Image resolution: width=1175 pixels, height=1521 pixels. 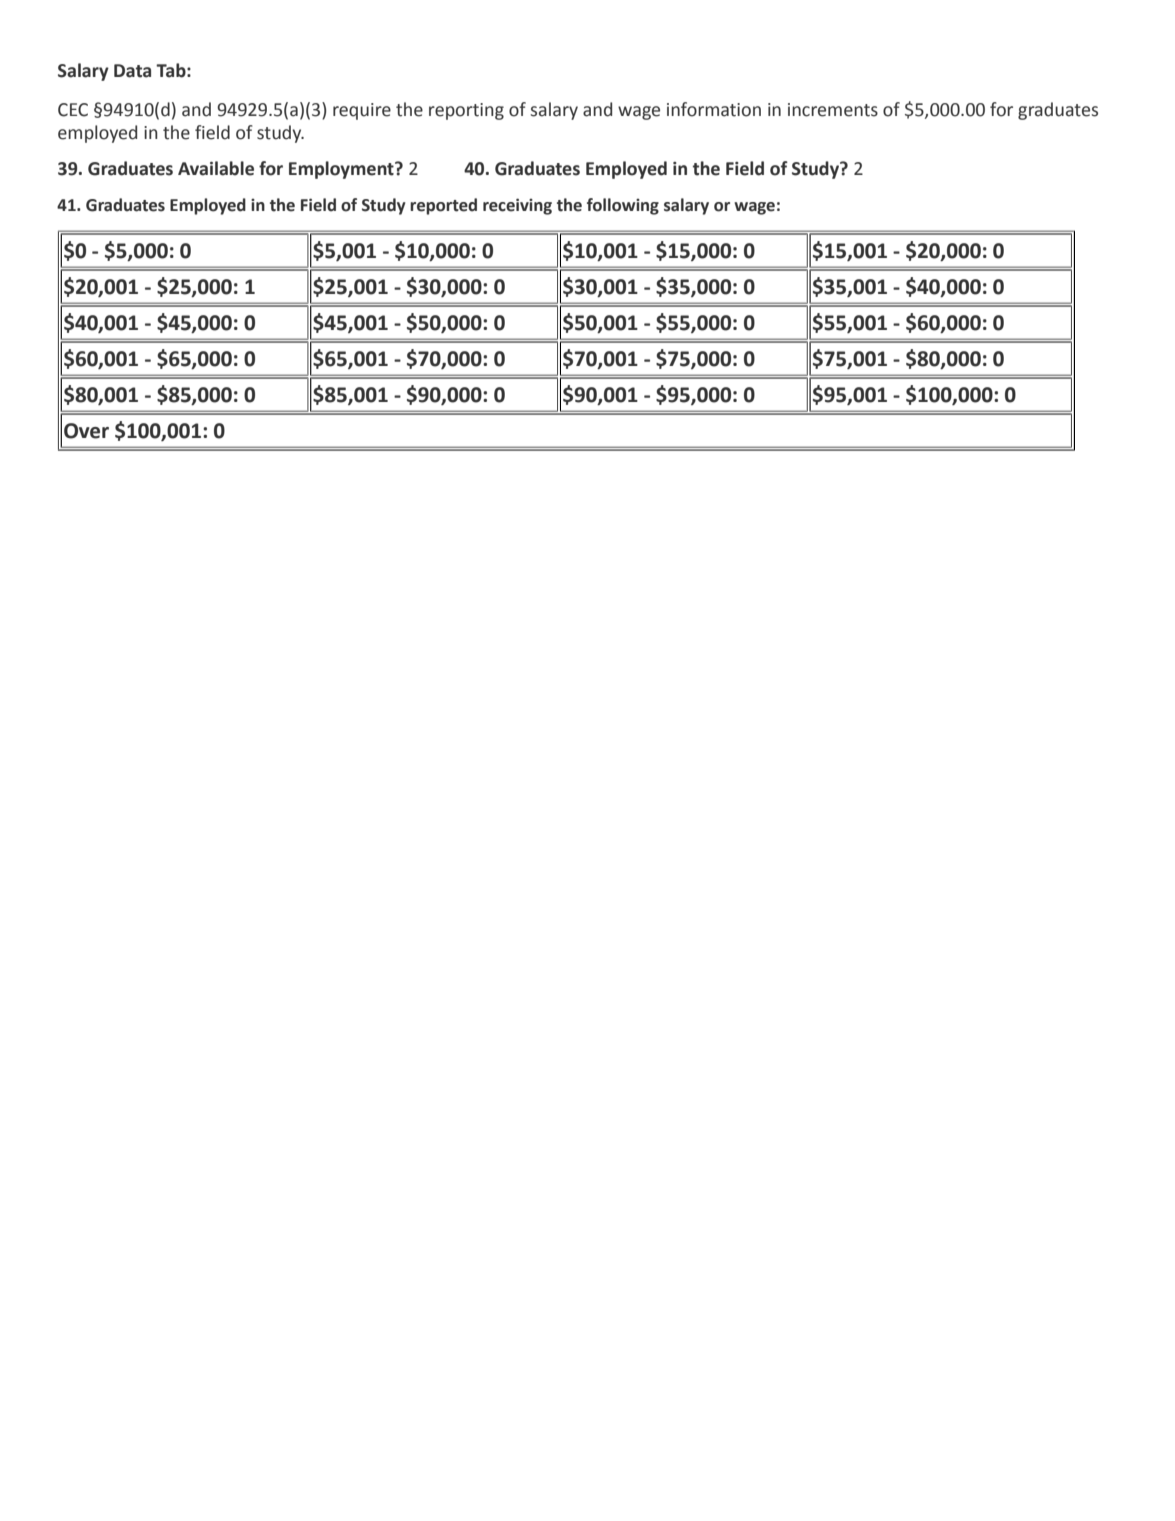 I want to click on reporting, so click(x=466, y=111).
